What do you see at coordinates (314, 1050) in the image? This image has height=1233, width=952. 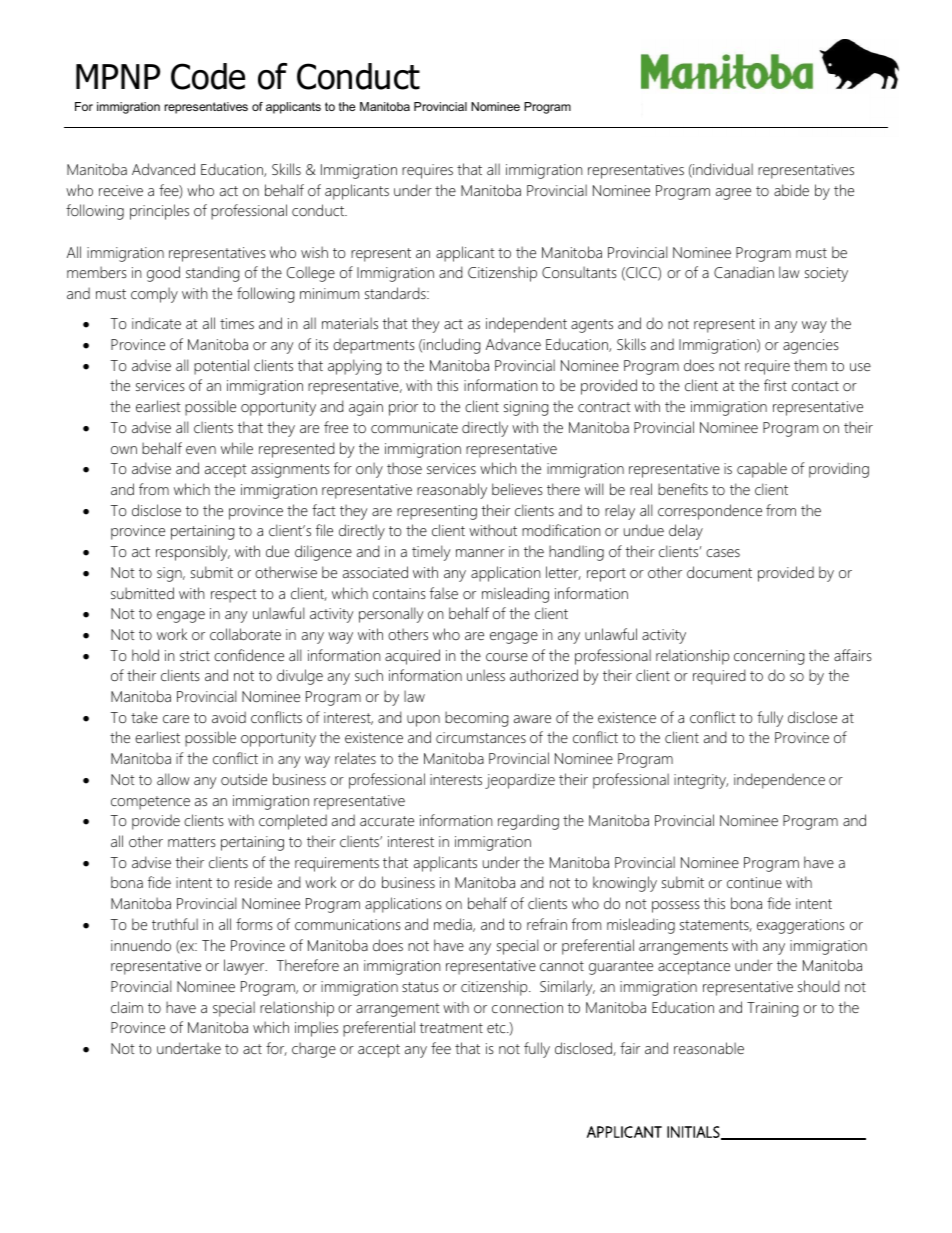 I see `charge` at bounding box center [314, 1050].
